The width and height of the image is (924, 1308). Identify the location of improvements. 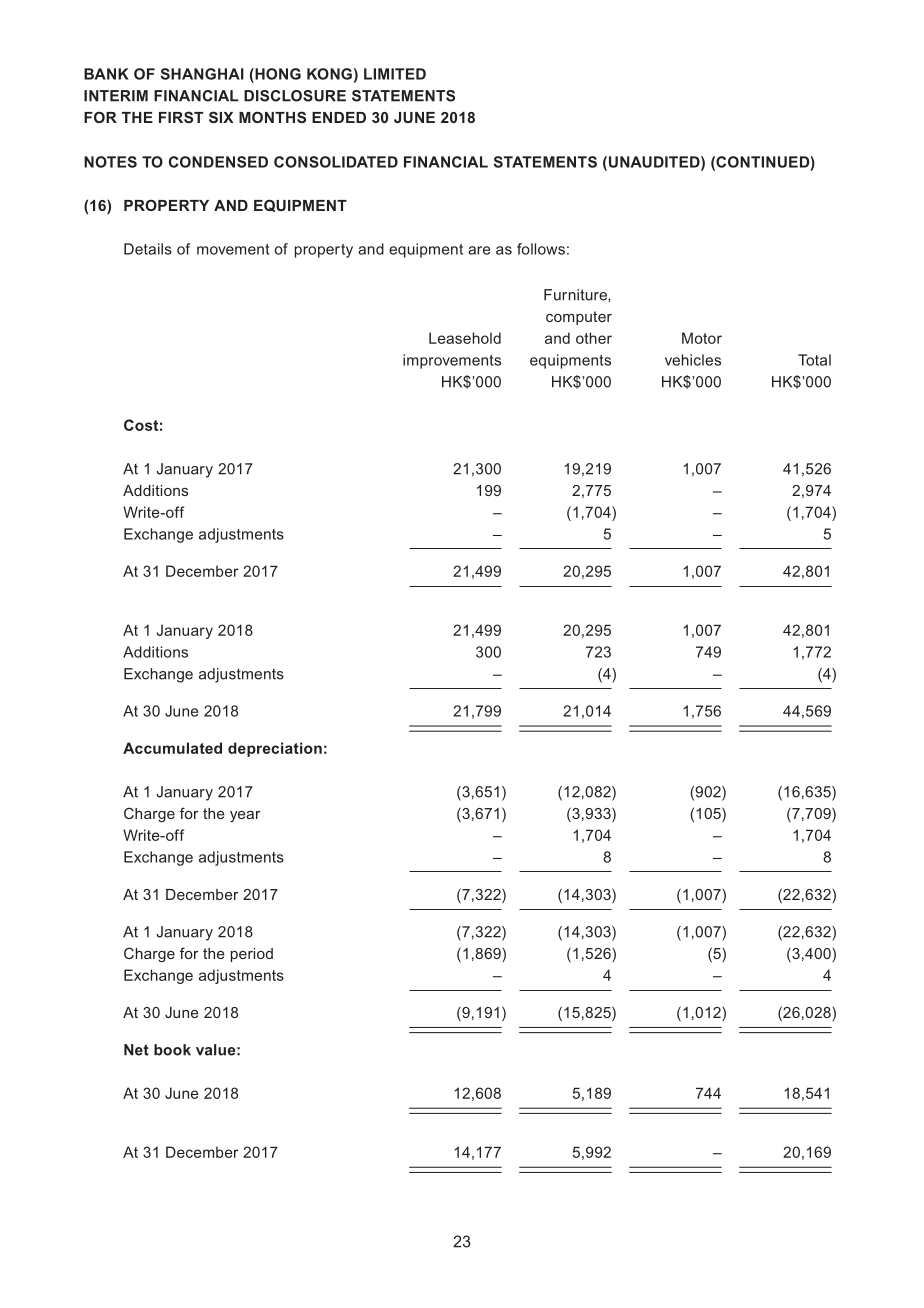
(452, 361).
